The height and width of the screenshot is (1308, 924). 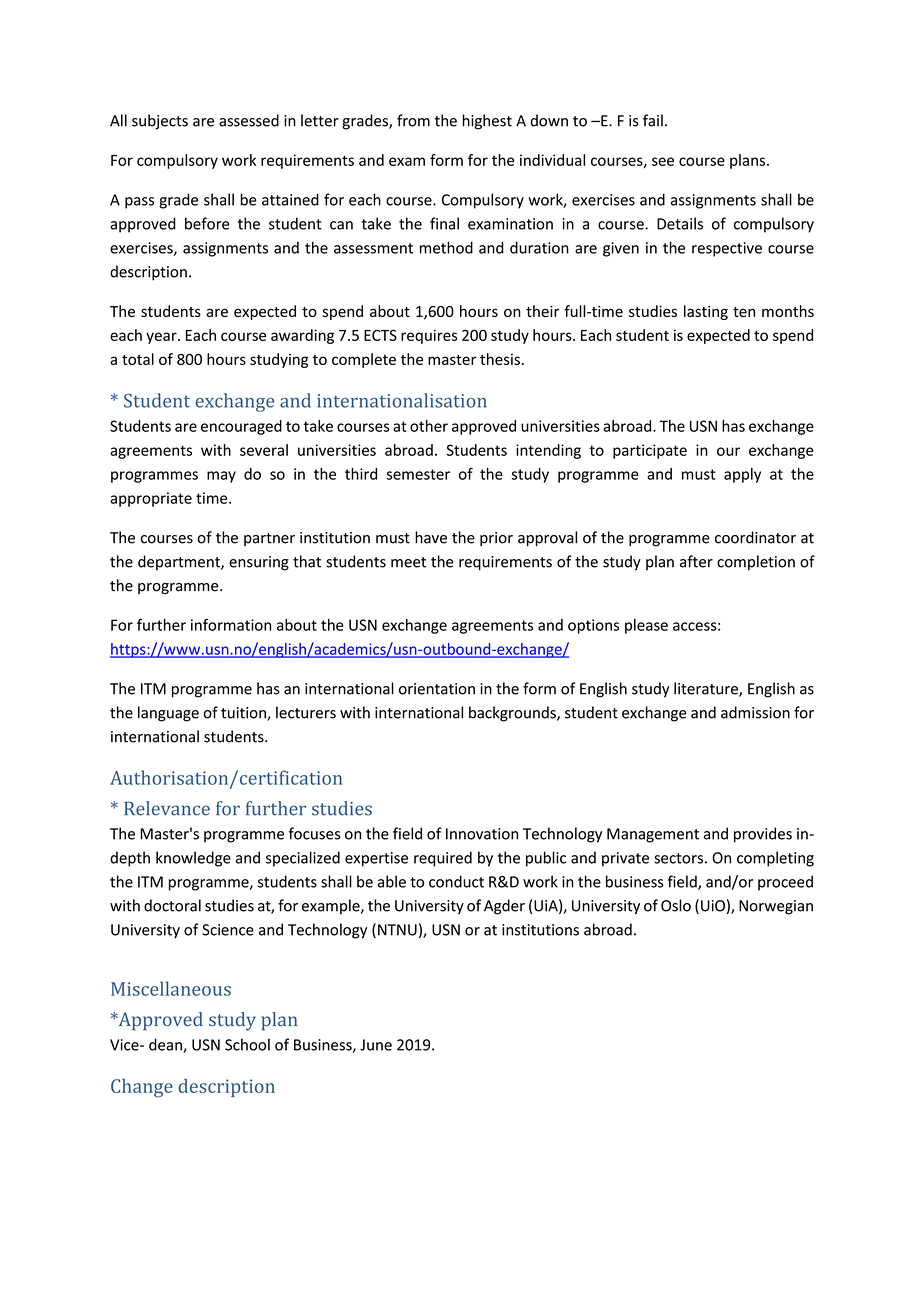 I want to click on June, so click(x=376, y=1045).
